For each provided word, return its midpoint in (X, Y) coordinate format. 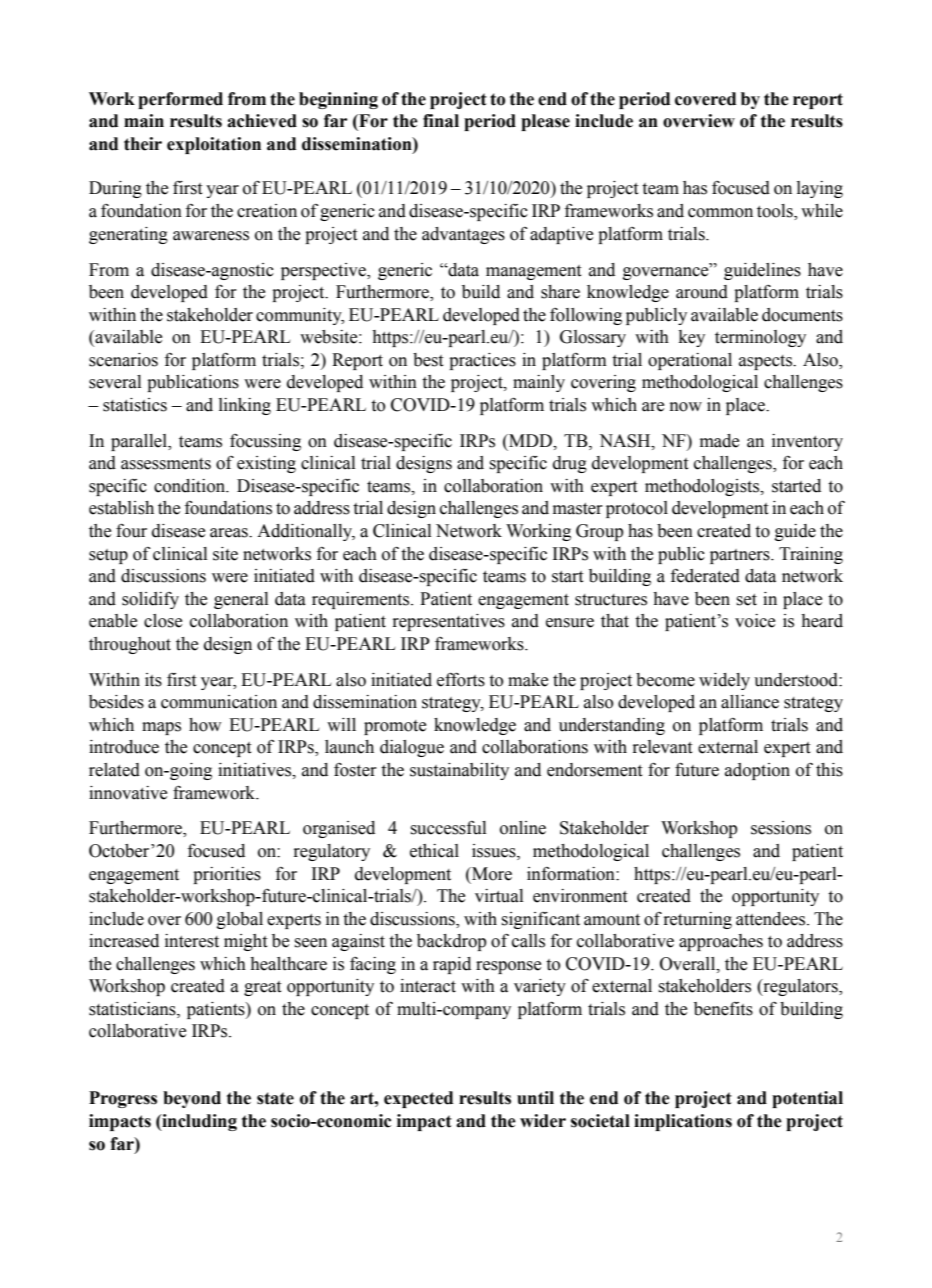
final (441, 121)
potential (807, 1099)
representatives (449, 622)
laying (820, 189)
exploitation (214, 145)
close (163, 621)
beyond (192, 1099)
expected (418, 1099)
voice (755, 621)
